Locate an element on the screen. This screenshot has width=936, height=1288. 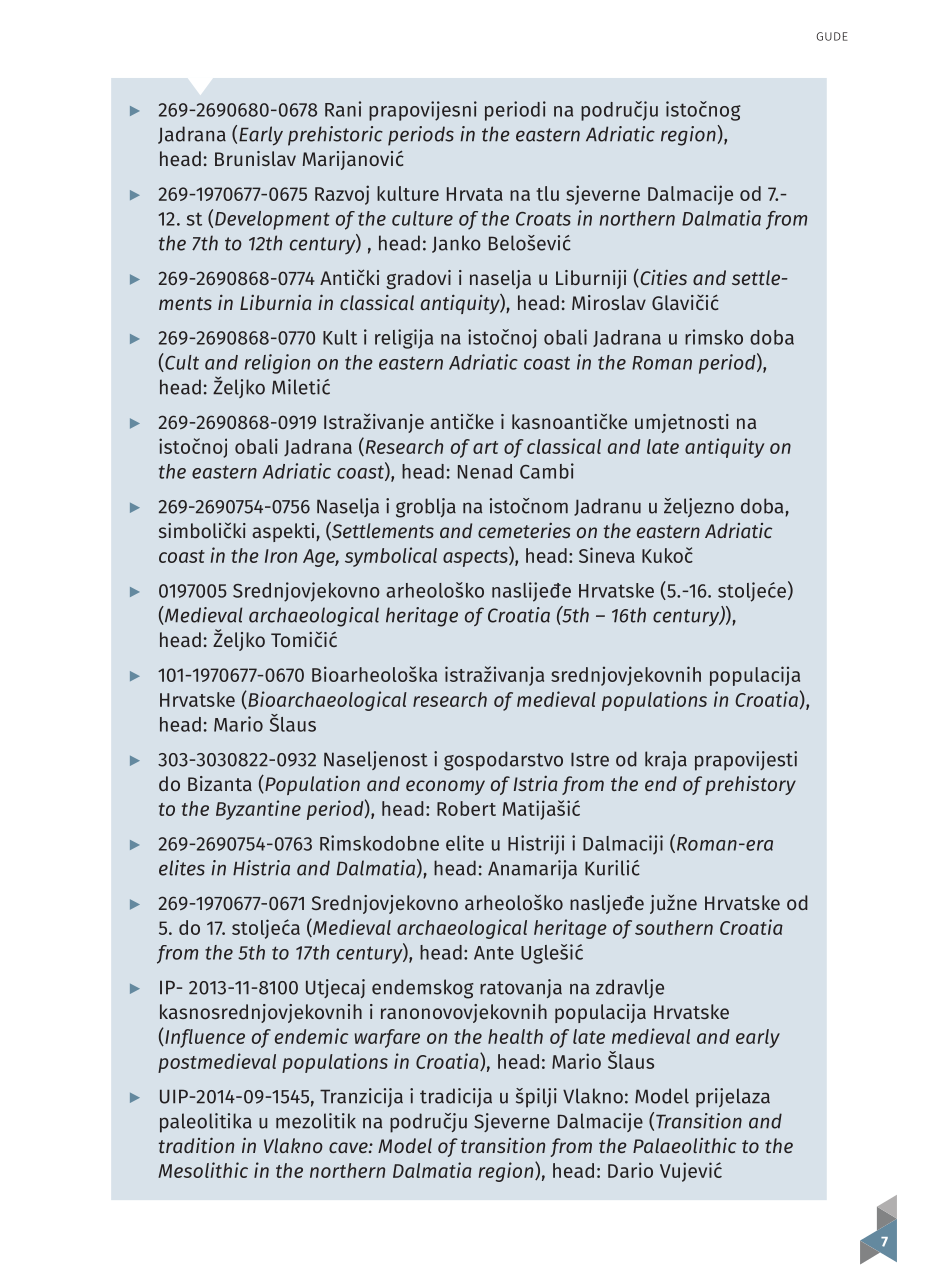
tradition is located at coordinates (196, 1145).
